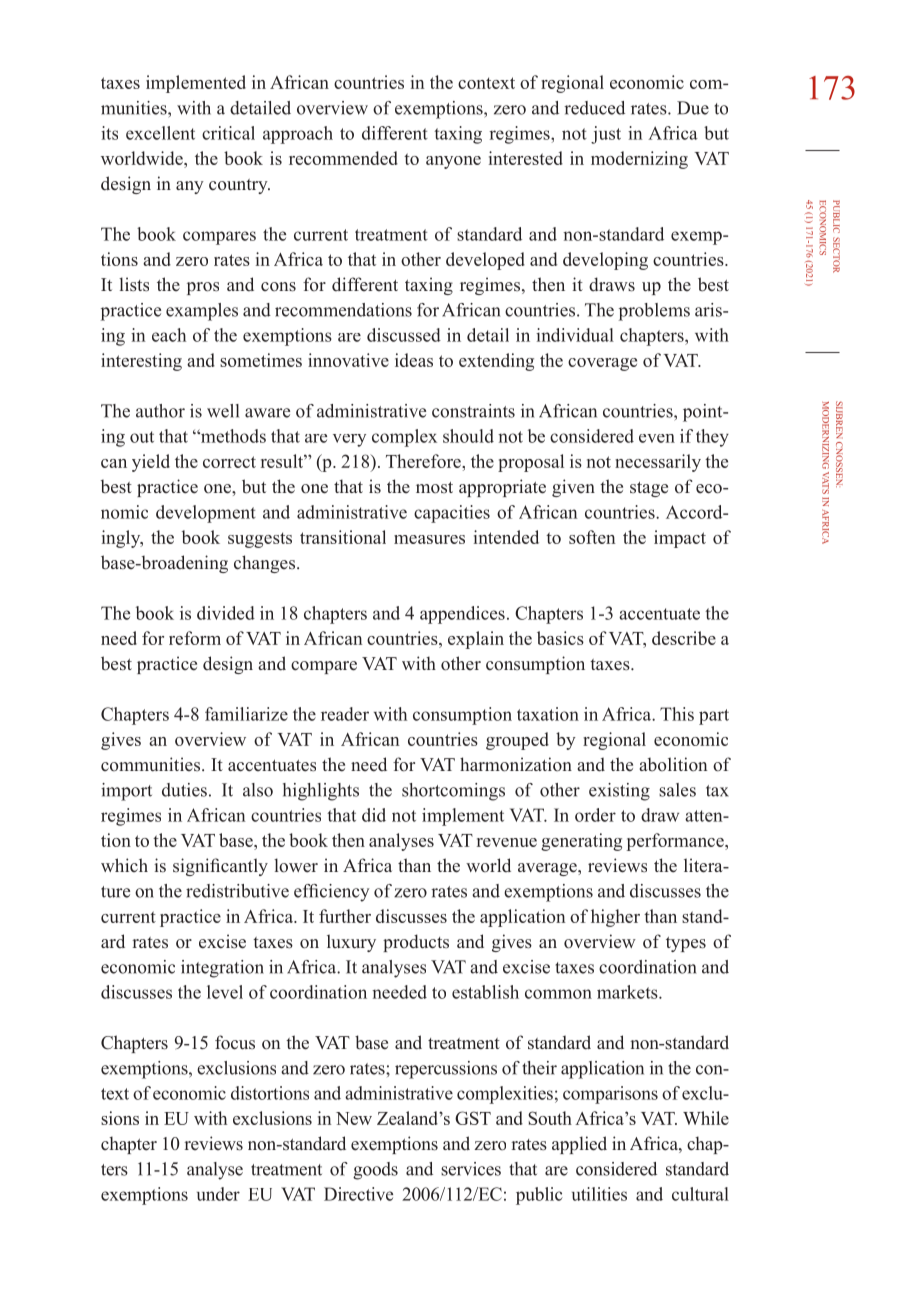  I want to click on anyone, so click(453, 162).
